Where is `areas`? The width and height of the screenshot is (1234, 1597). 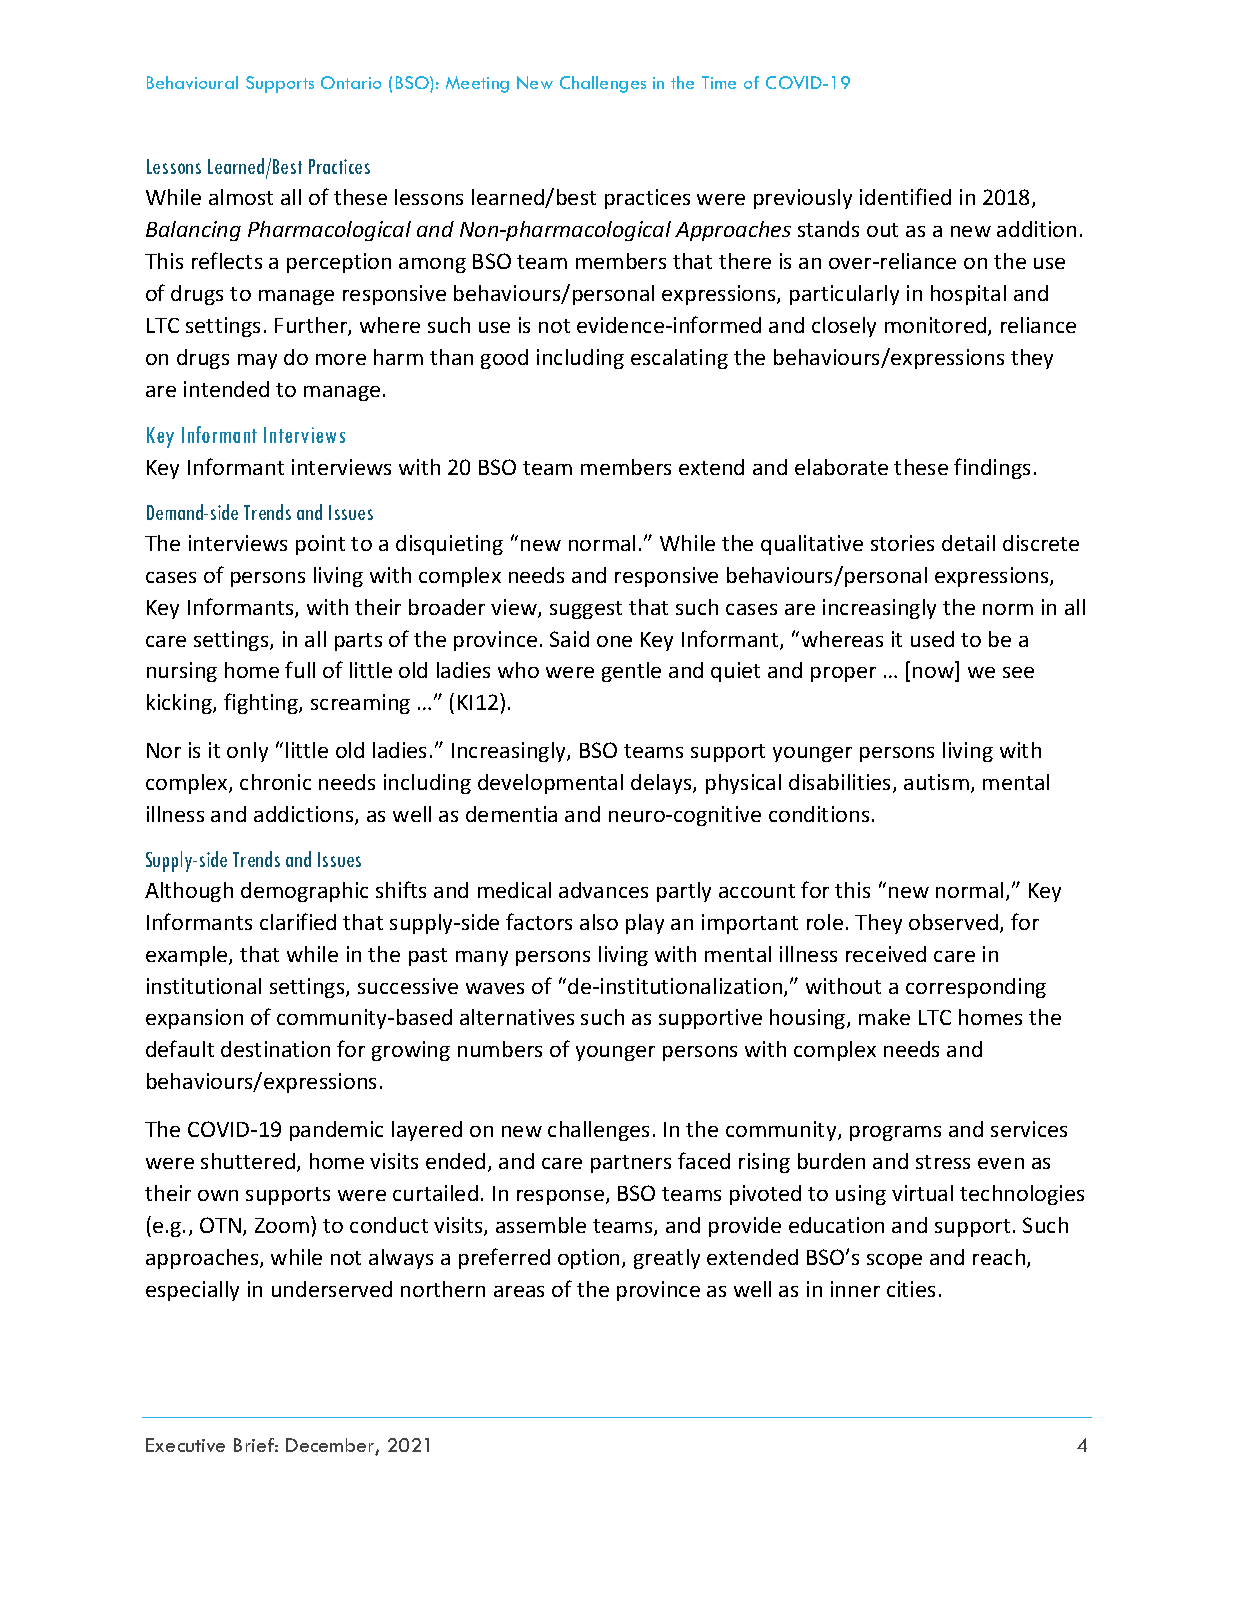 areas is located at coordinates (519, 1291).
